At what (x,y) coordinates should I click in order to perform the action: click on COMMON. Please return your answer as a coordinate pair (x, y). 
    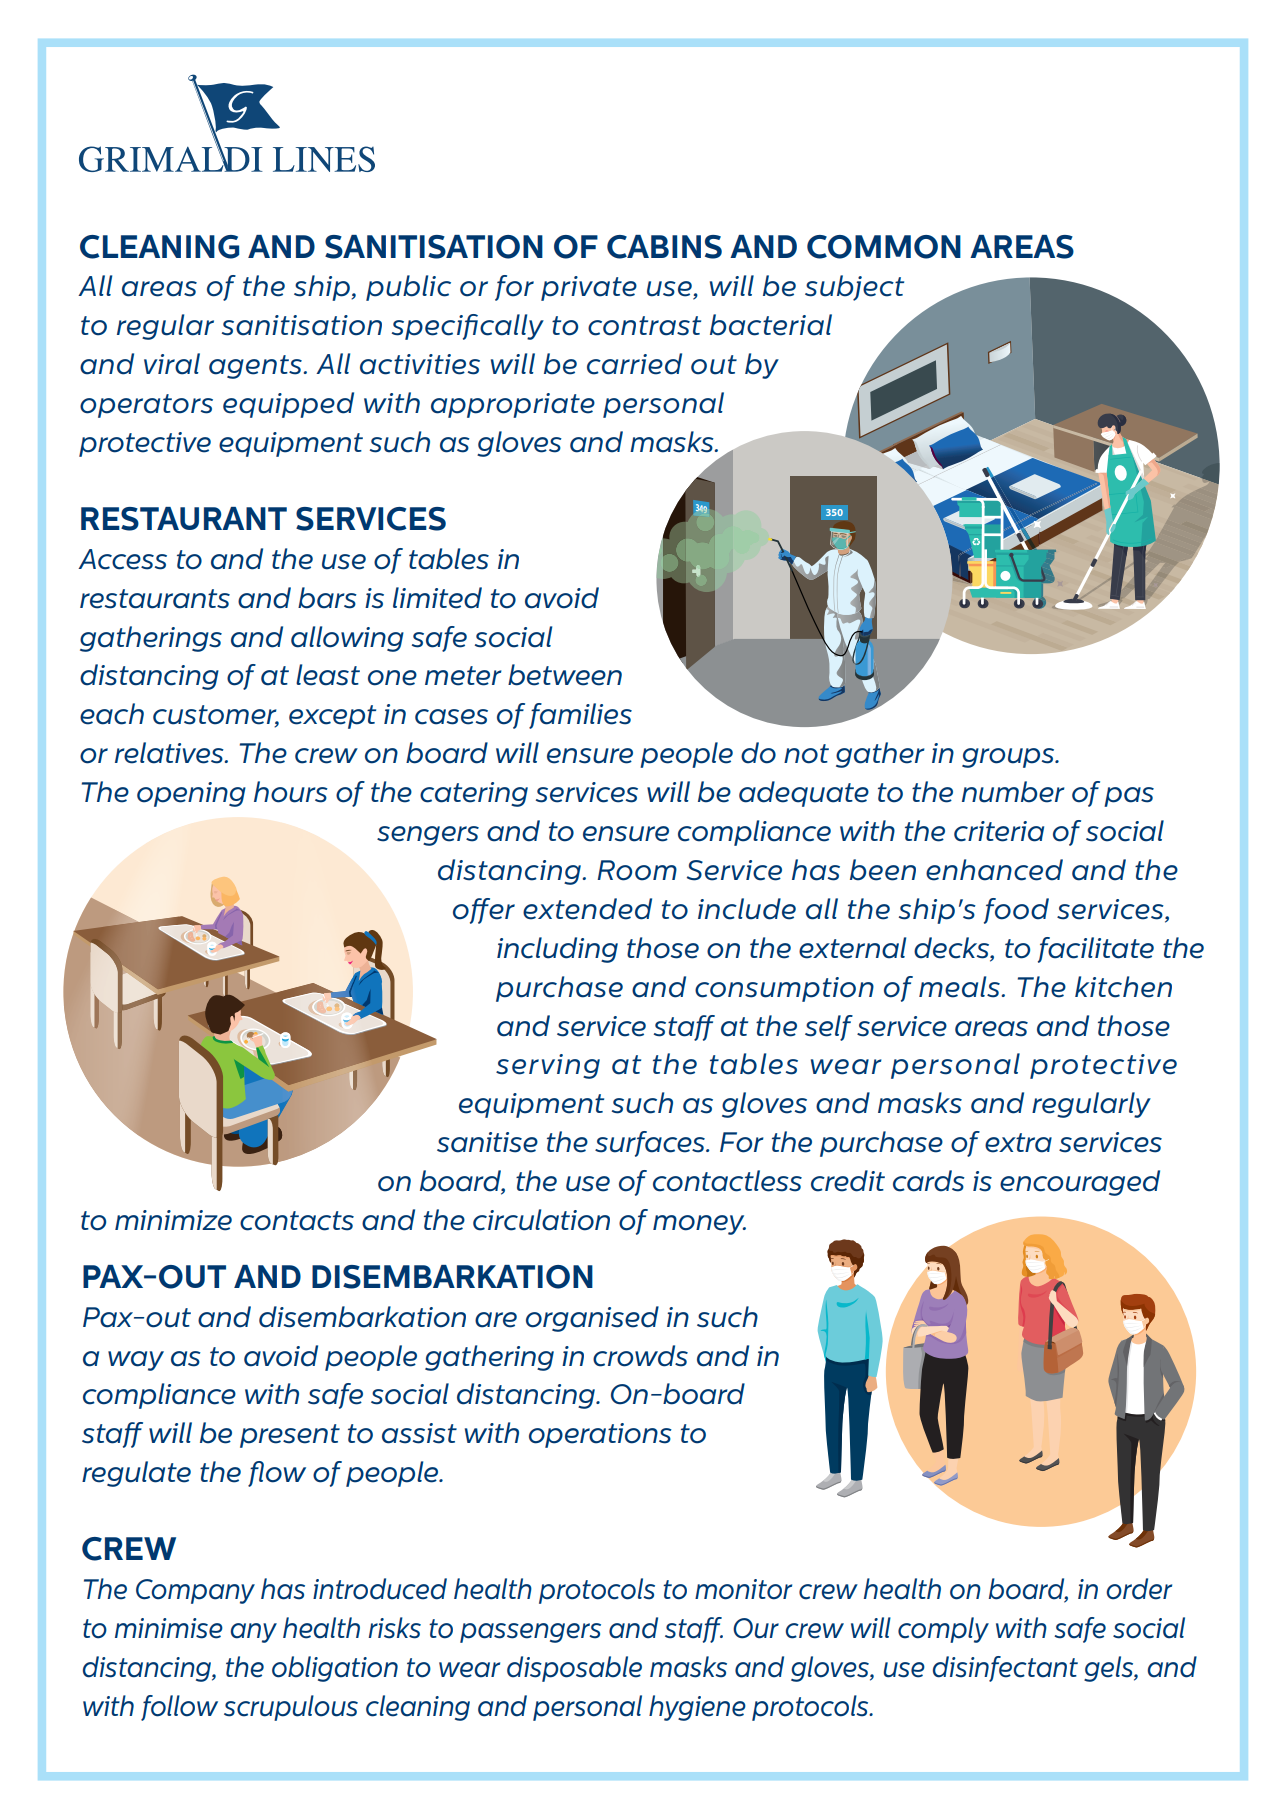
    Looking at the image, I should click on (884, 247).
